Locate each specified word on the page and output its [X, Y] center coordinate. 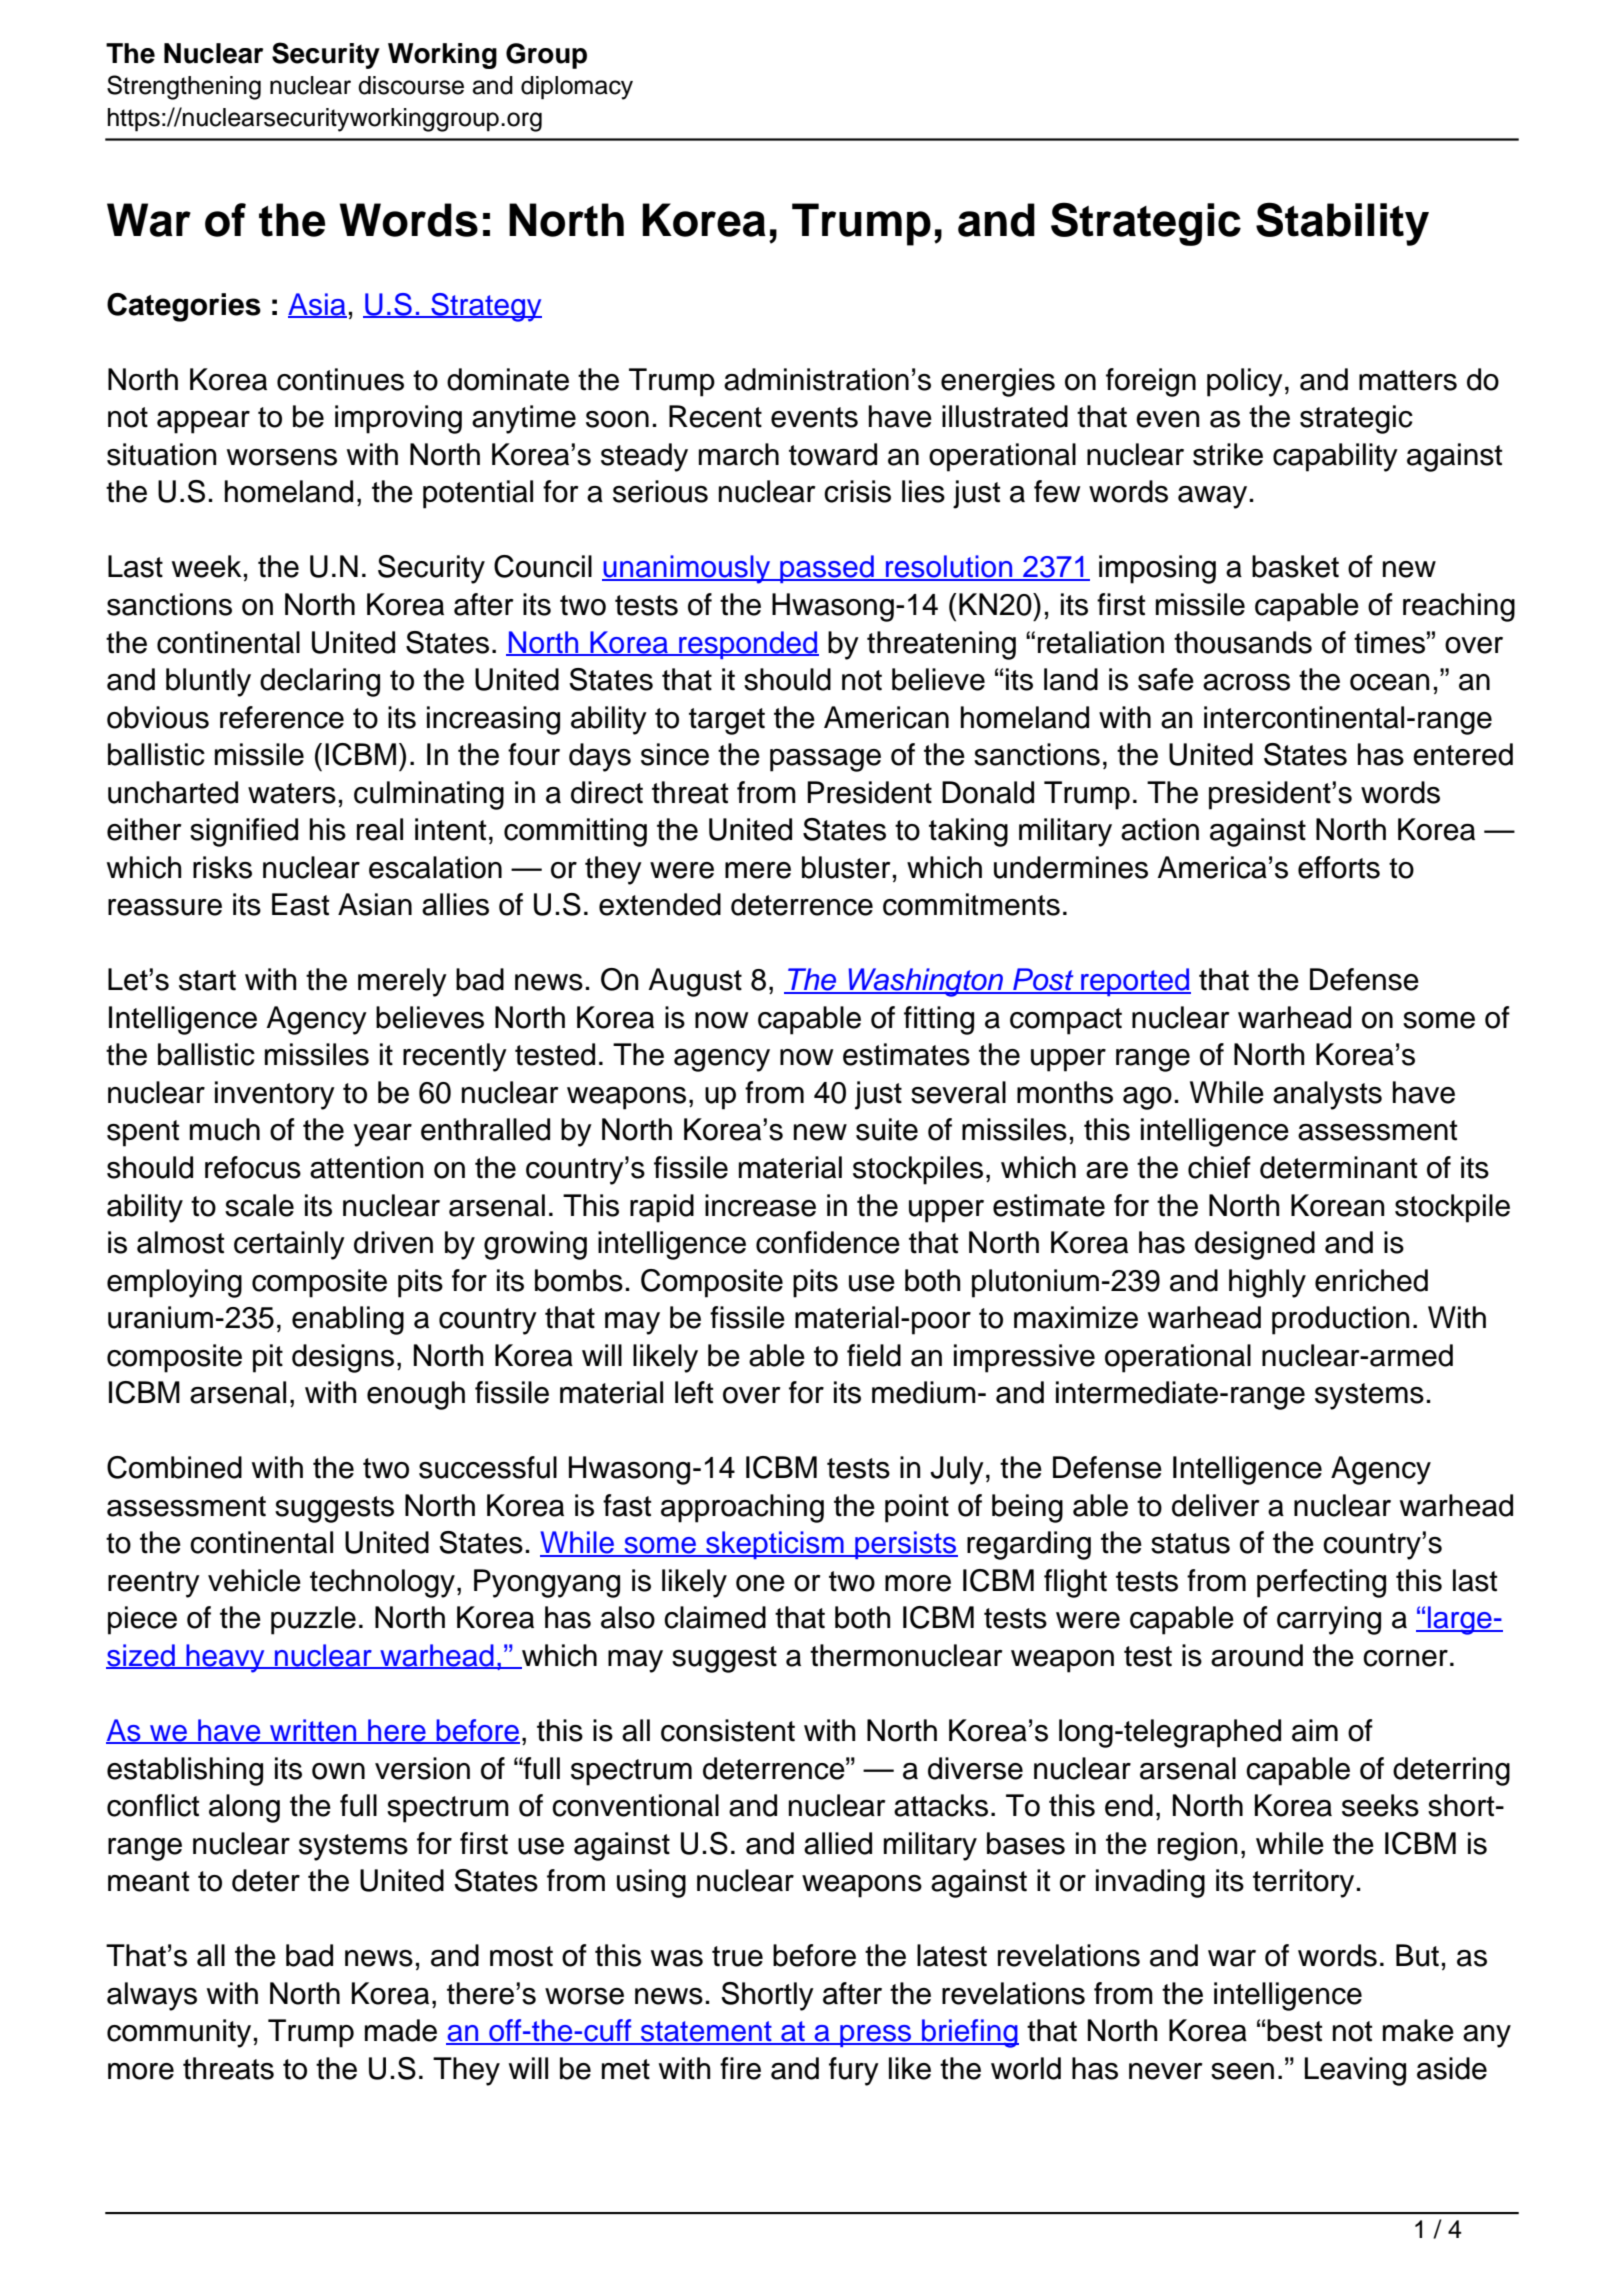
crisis [857, 491]
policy [1245, 382]
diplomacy [577, 88]
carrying [1329, 1620]
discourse [411, 85]
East [300, 904]
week [207, 566]
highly [1267, 1283]
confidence [828, 1242]
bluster [846, 867]
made [401, 2030]
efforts [1339, 867]
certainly [289, 1245]
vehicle [254, 1580]
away [1212, 497]
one [760, 1583]
